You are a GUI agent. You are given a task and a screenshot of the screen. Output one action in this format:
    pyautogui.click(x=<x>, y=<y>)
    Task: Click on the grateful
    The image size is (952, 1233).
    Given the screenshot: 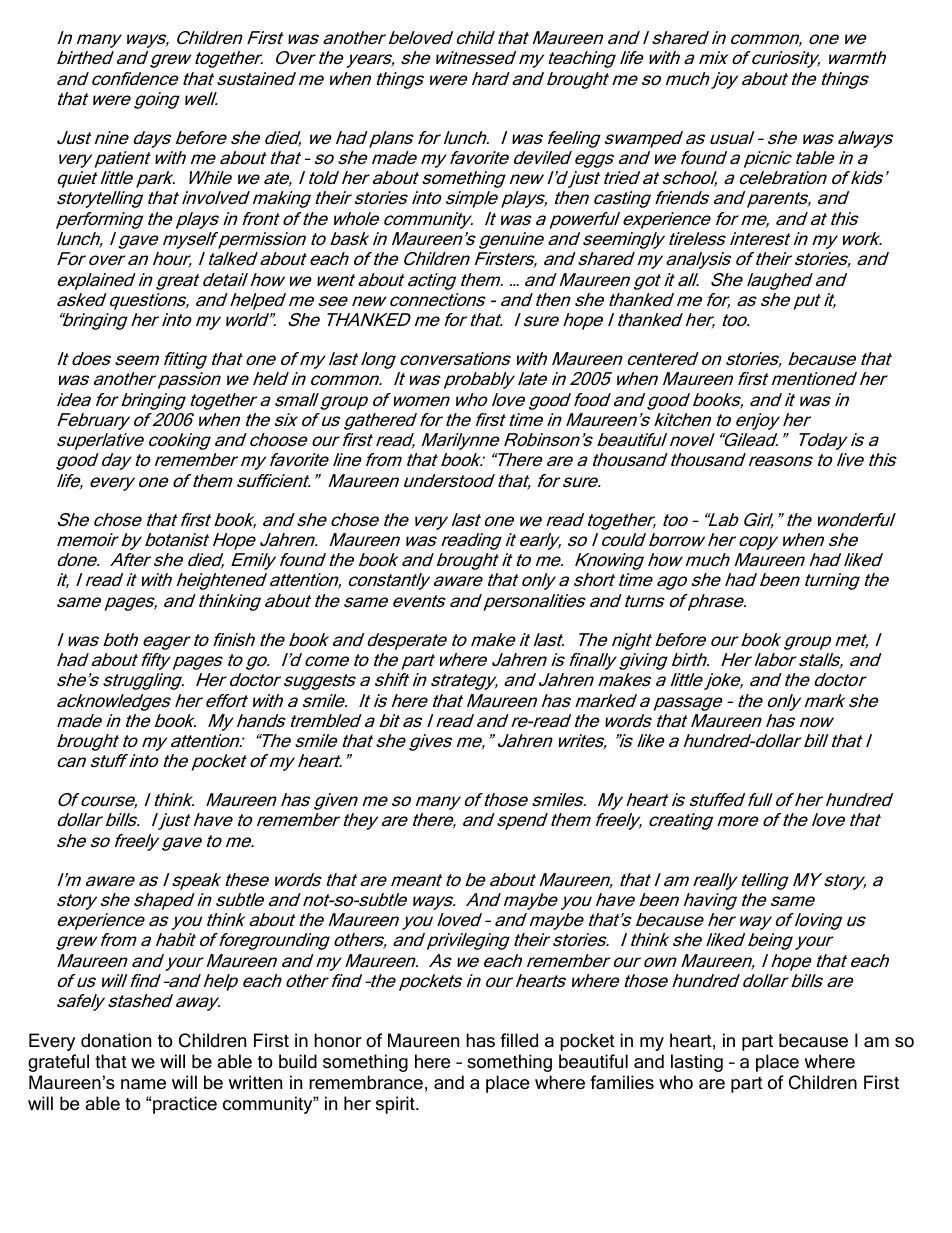 What is the action you would take?
    pyautogui.click(x=58, y=1063)
